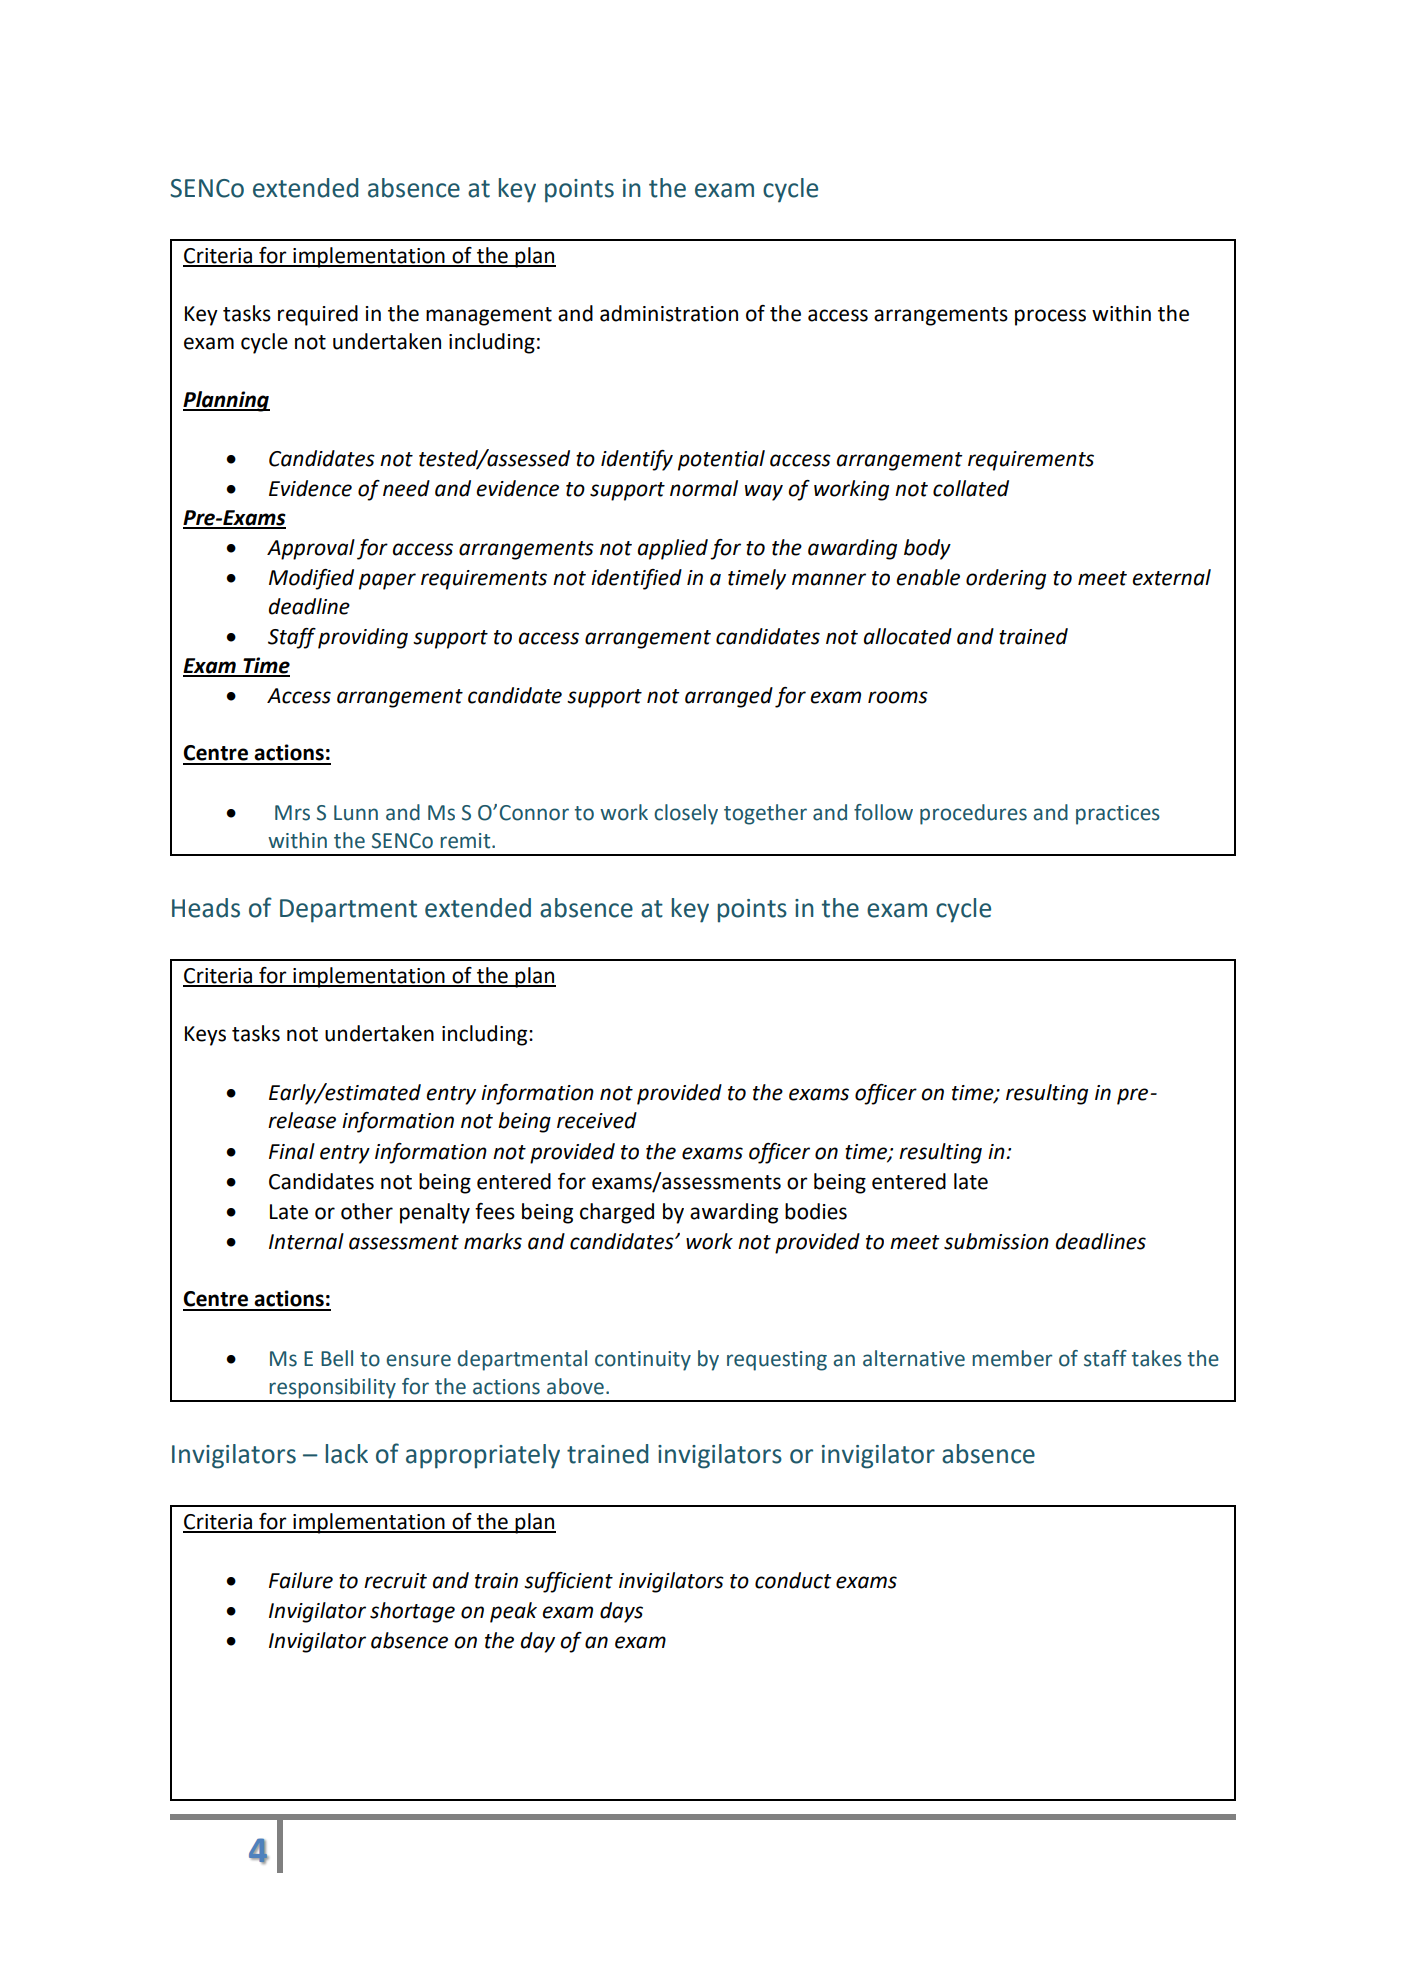  Describe the element at coordinates (318, 315) in the screenshot. I see `required` at that location.
